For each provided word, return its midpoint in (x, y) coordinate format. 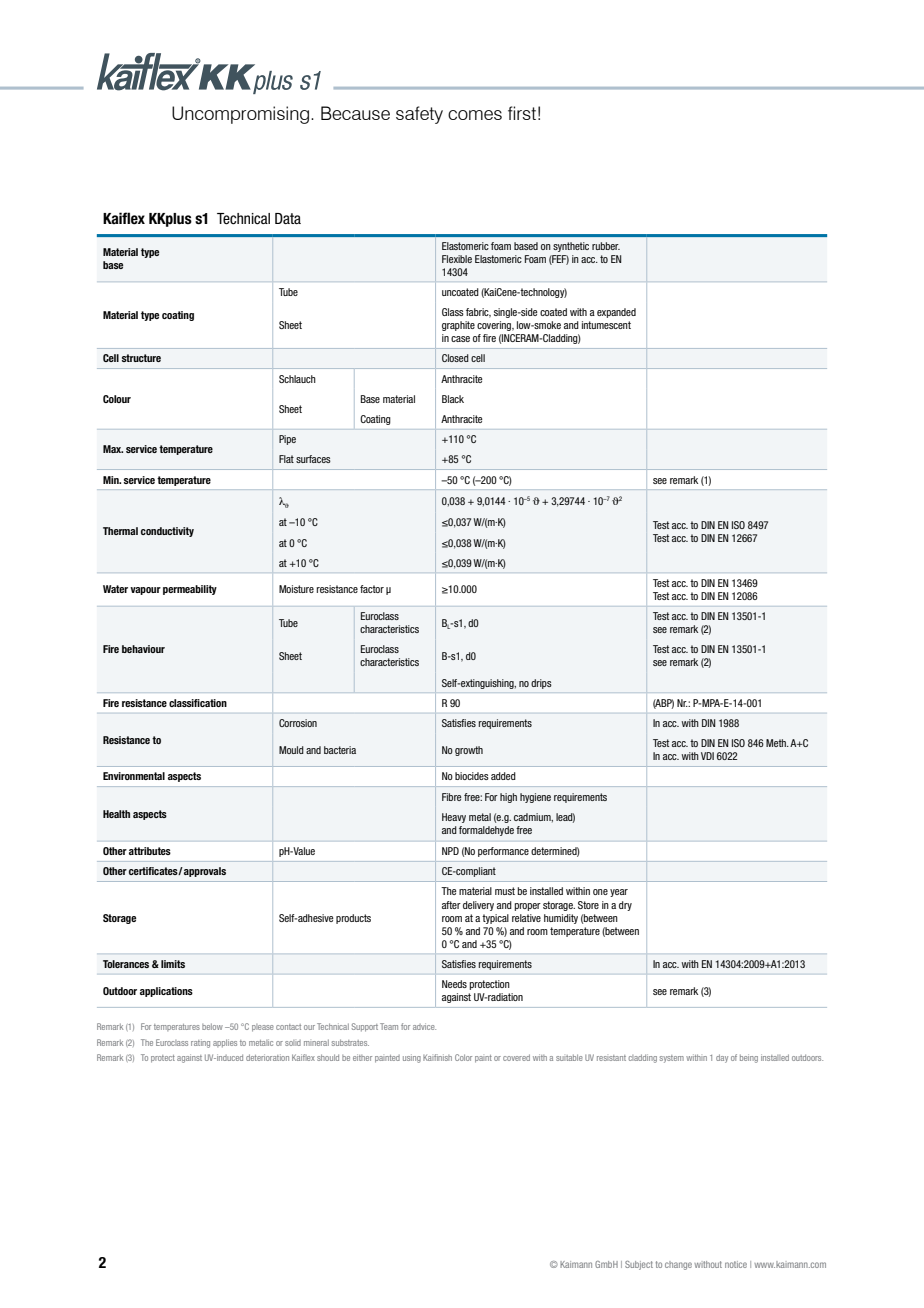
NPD (450, 851)
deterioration (267, 1057)
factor (372, 589)
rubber (606, 246)
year (619, 893)
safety (419, 115)
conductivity (167, 532)
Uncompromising (240, 115)
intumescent (606, 325)
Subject (639, 1265)
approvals (204, 872)
